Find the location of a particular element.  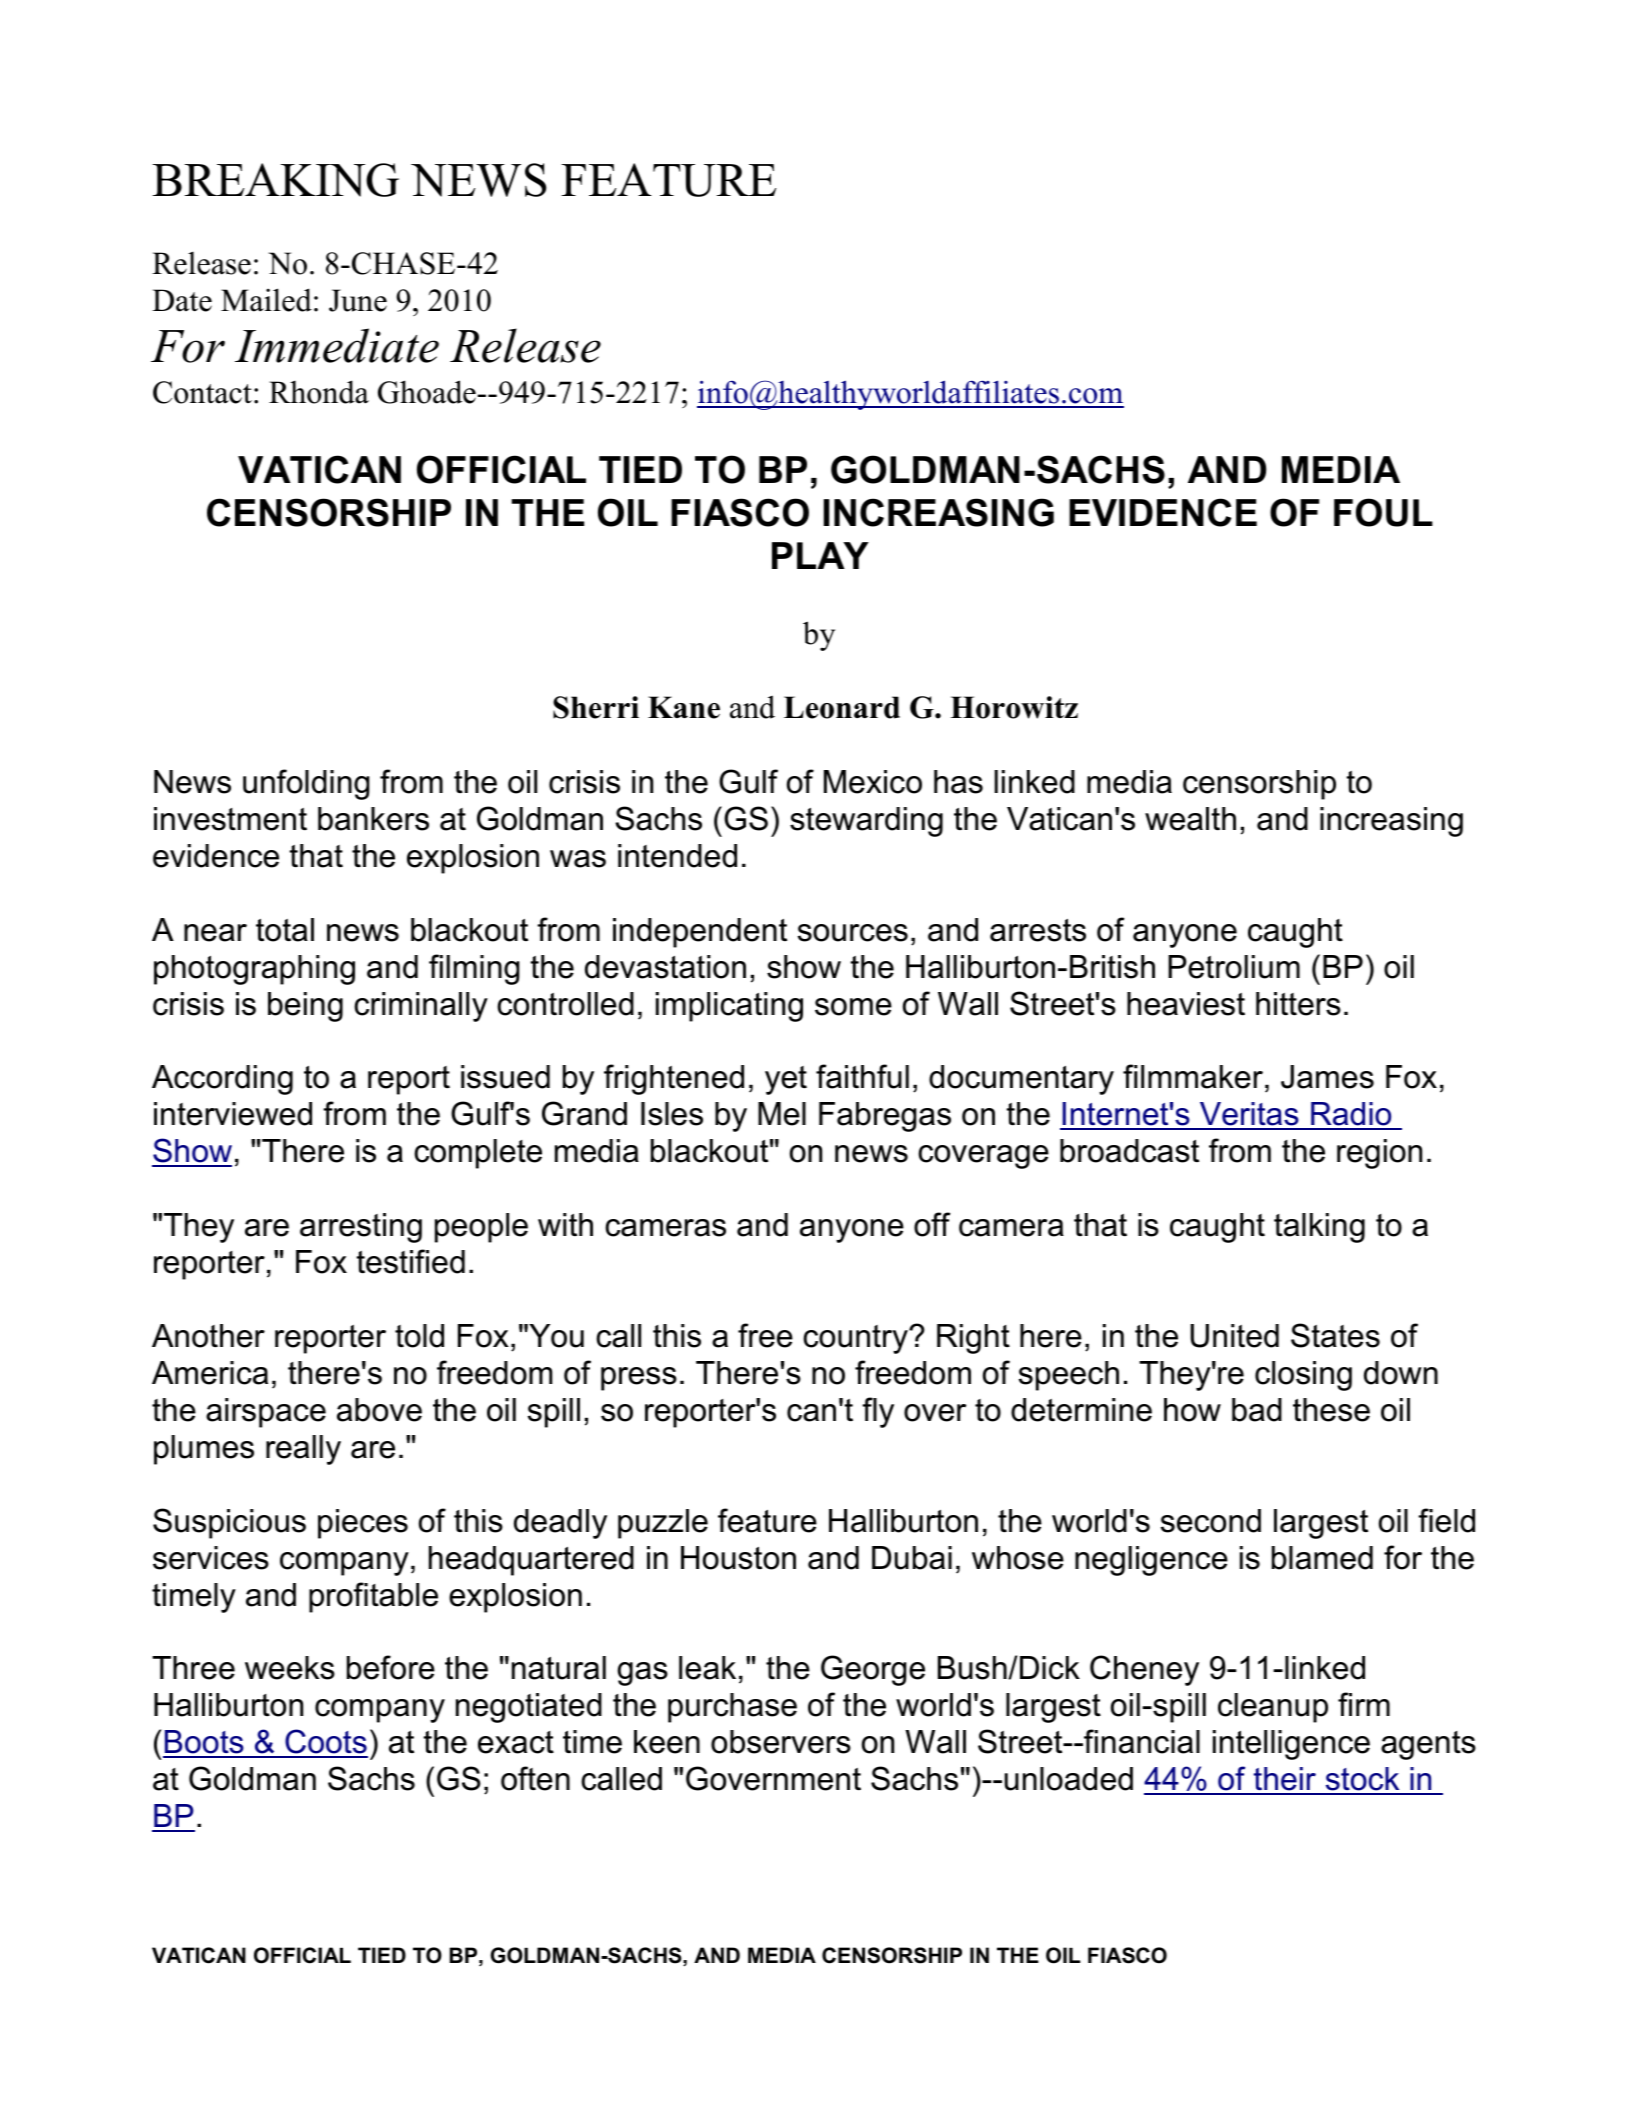

observers is located at coordinates (781, 1742).
